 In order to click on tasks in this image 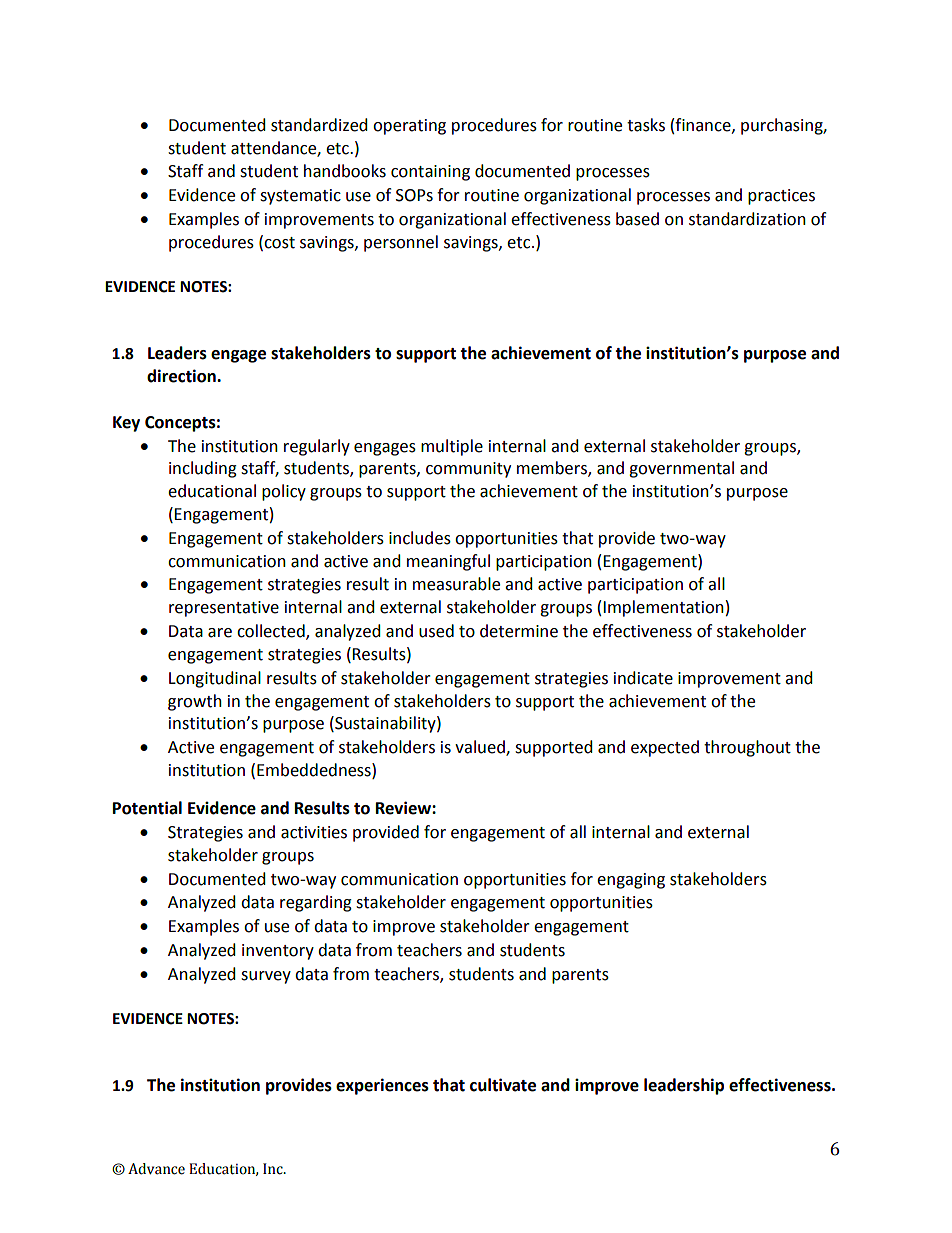, I will do `click(646, 125)`.
